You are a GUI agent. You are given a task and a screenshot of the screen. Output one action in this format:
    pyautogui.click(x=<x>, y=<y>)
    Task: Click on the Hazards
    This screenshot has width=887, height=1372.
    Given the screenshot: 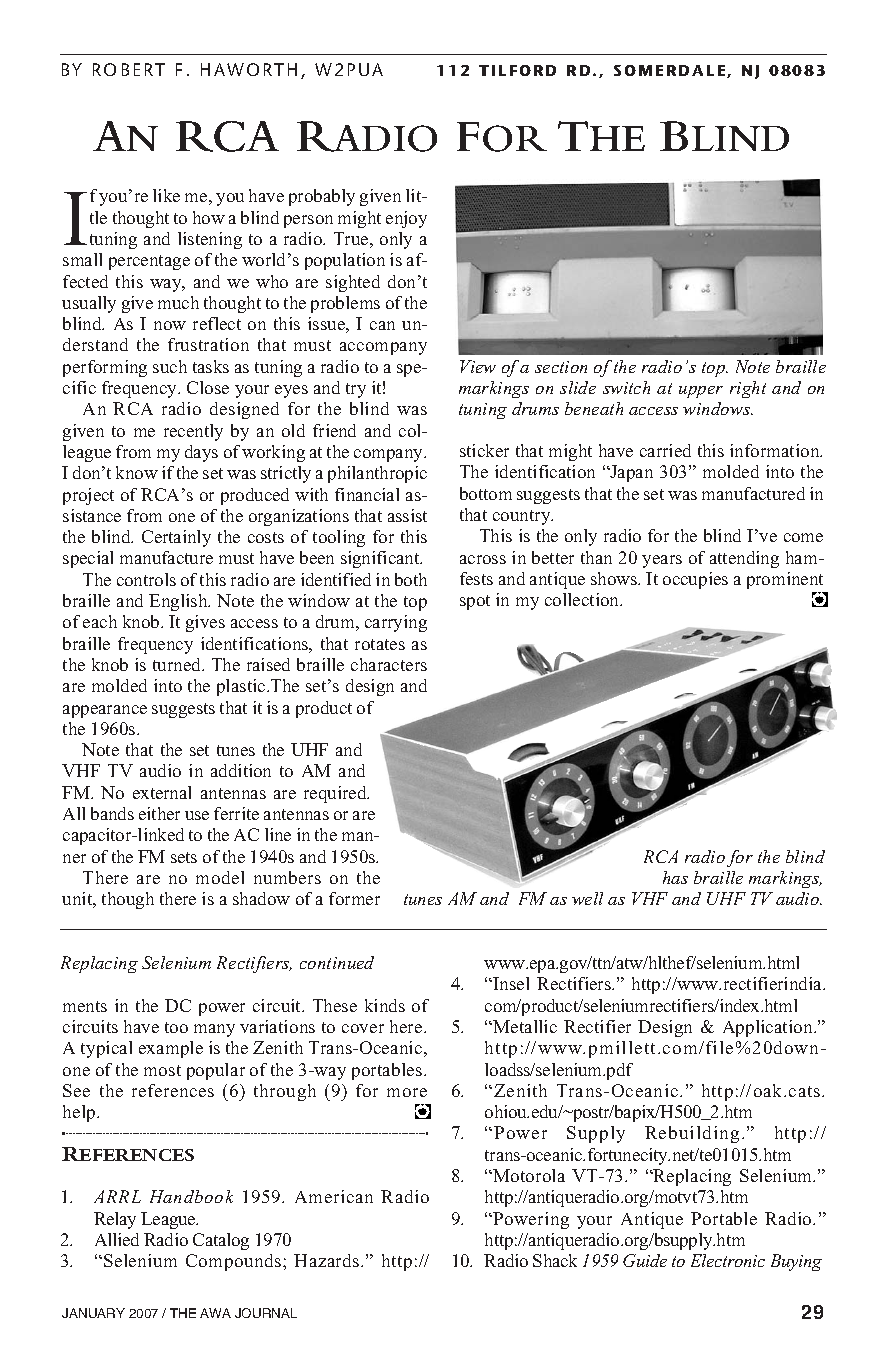 What is the action you would take?
    pyautogui.click(x=328, y=1260)
